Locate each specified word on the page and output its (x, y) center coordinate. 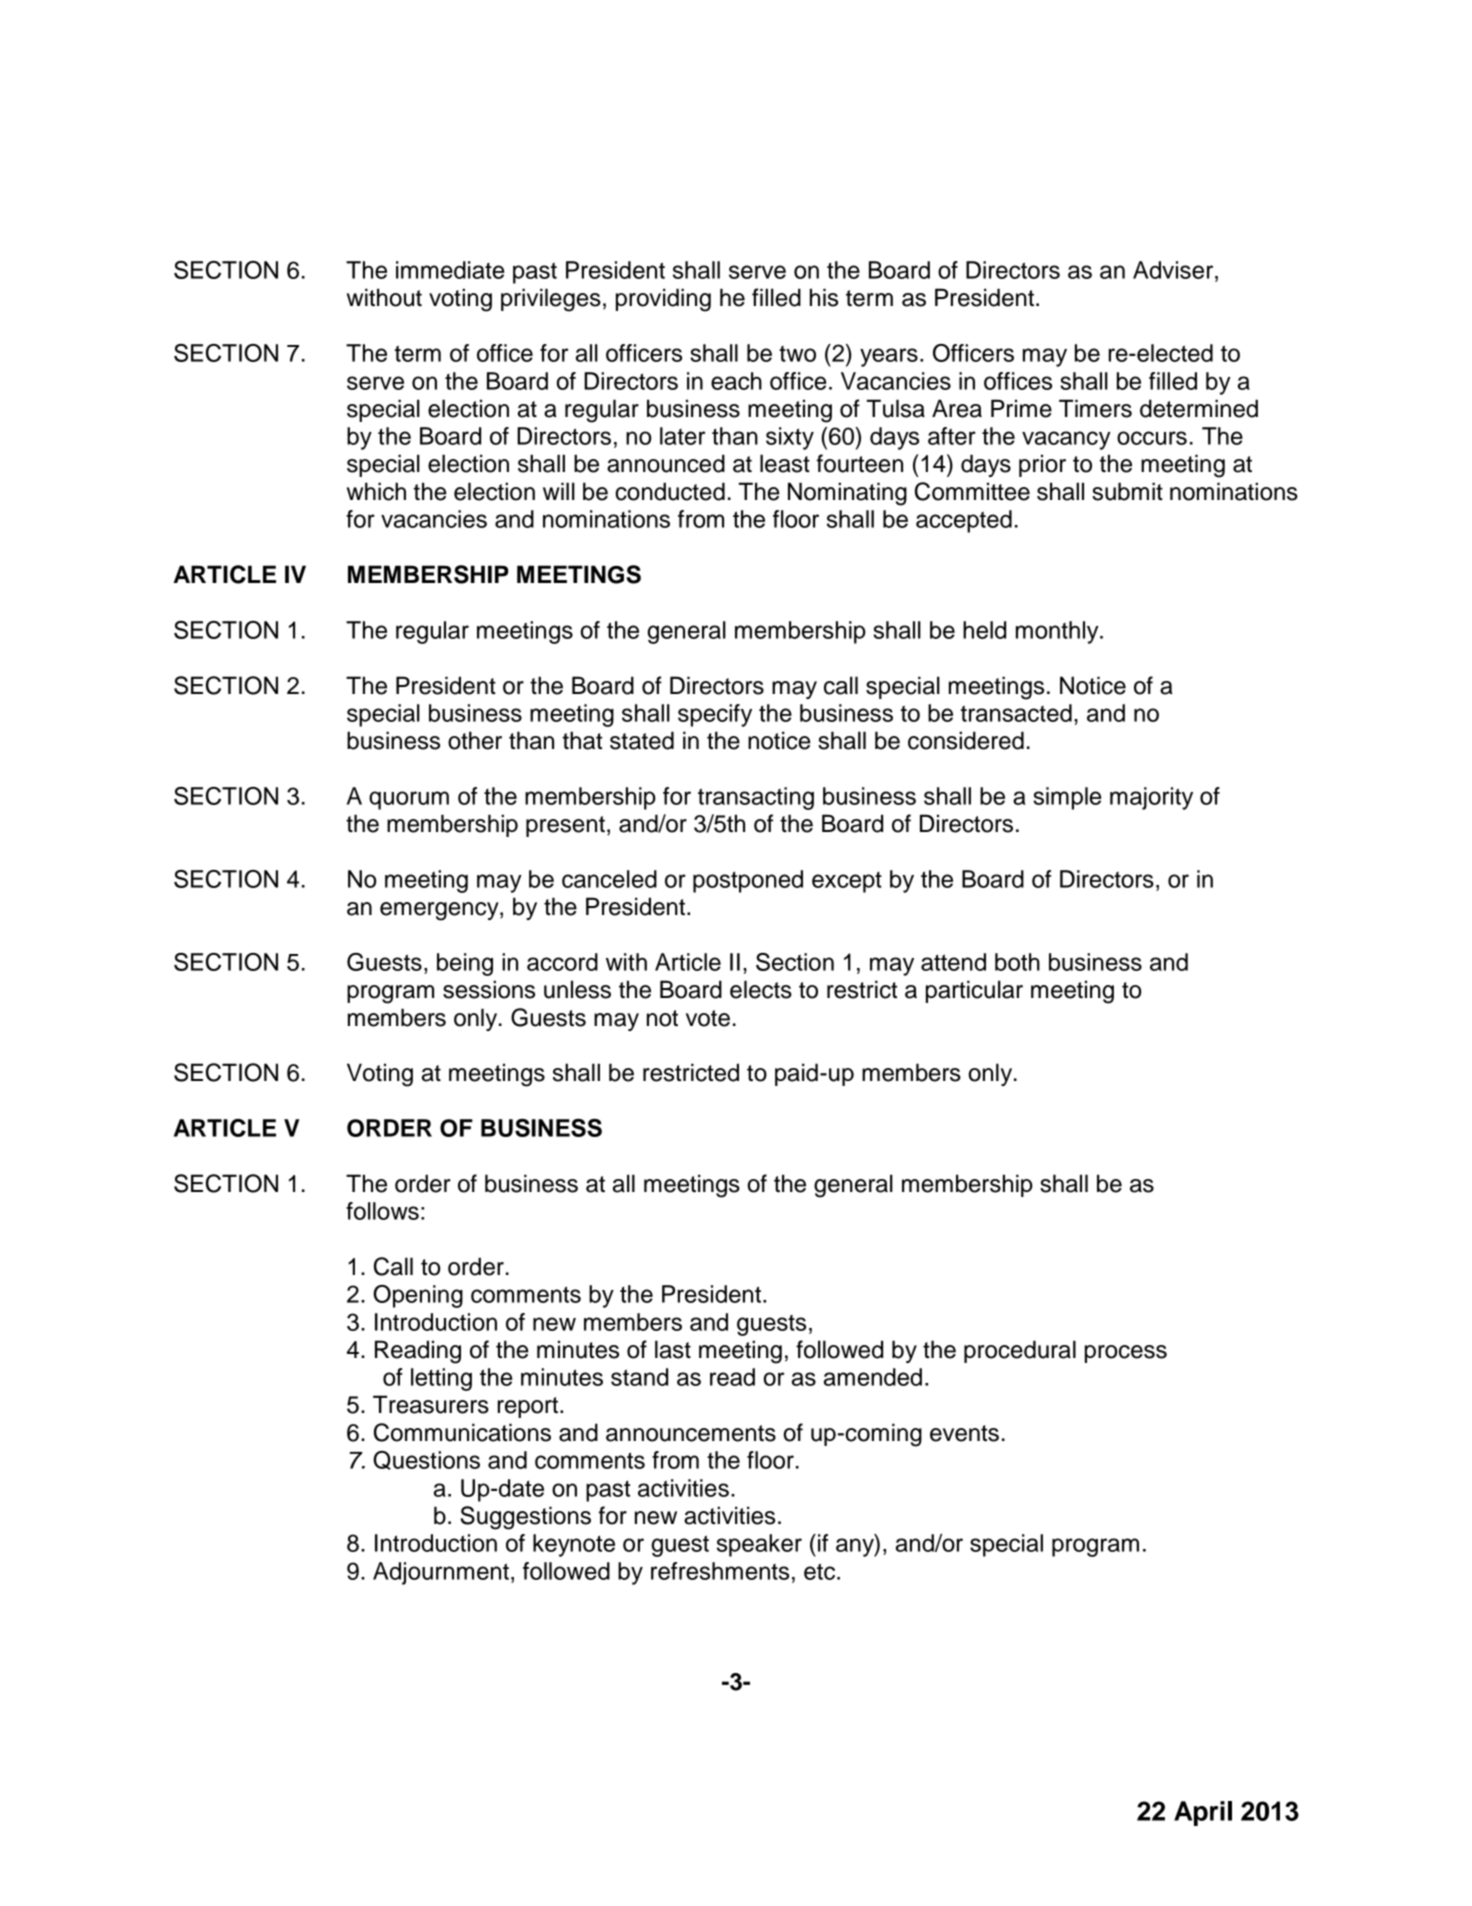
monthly (1058, 632)
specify (715, 715)
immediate (450, 270)
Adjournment (441, 1573)
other (475, 740)
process (1126, 1354)
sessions (489, 989)
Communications (462, 1432)
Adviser (1174, 270)
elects (761, 989)
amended (873, 1377)
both (1017, 962)
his (824, 297)
